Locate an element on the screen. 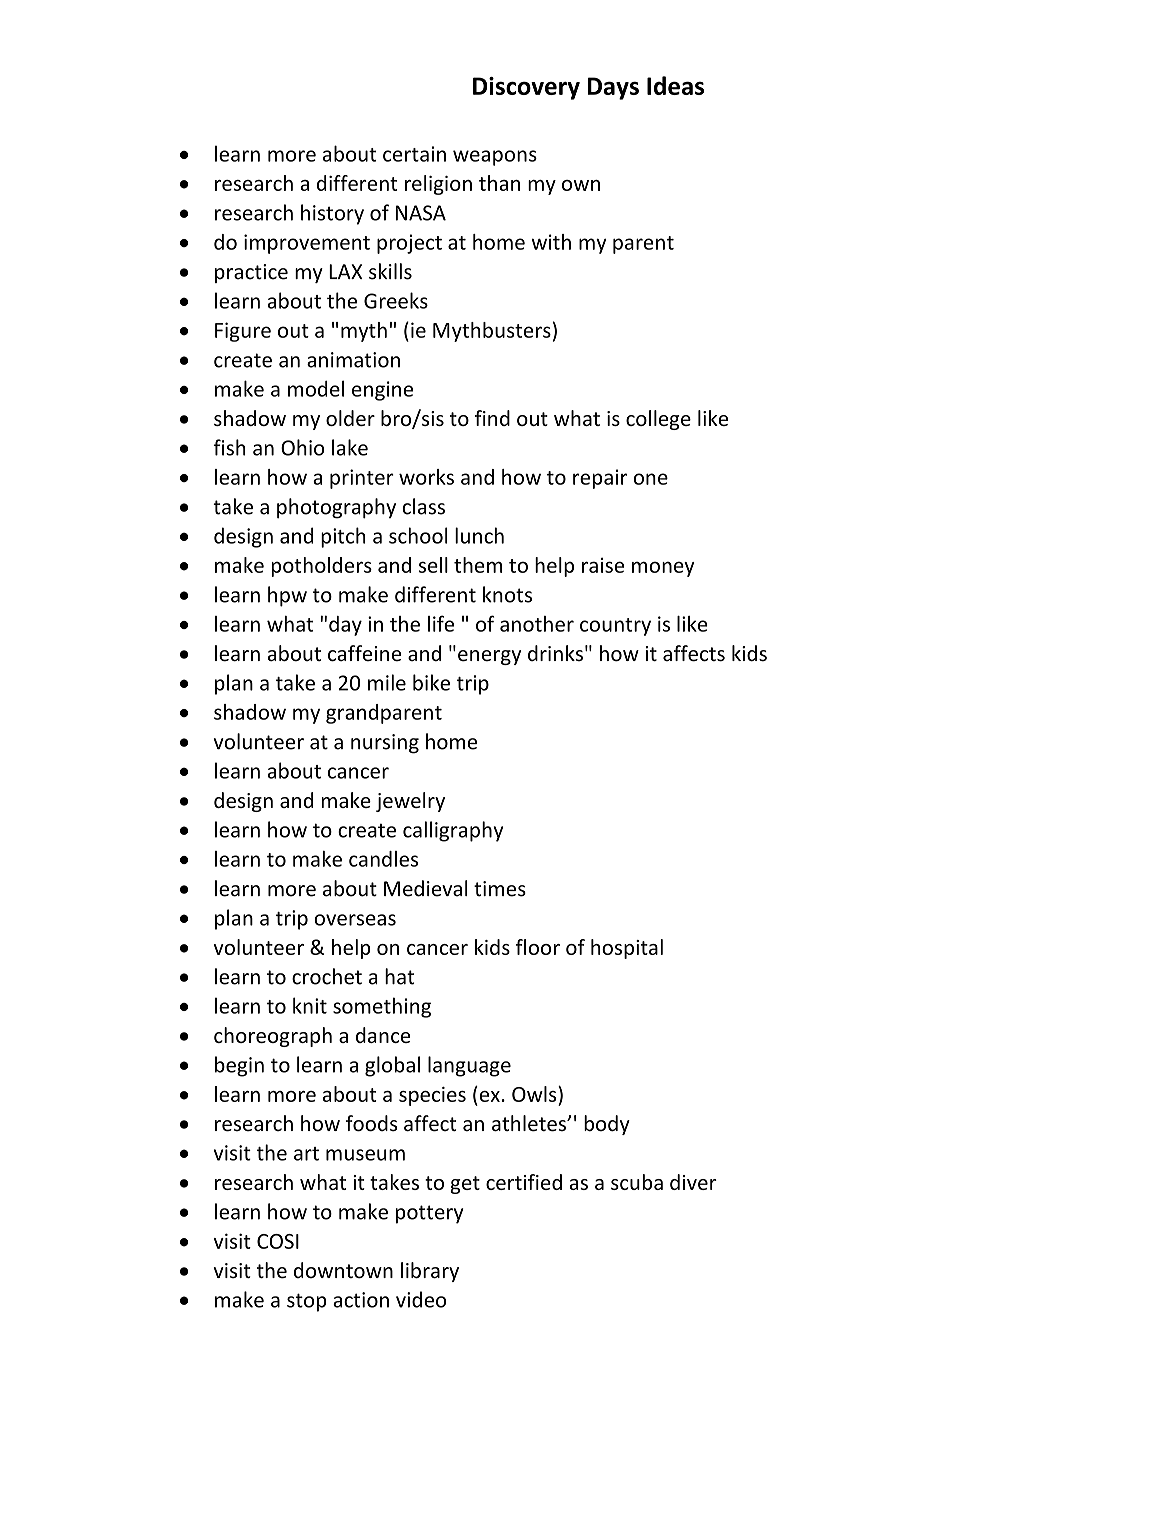 Image resolution: width=1176 pixels, height=1522 pixels. history is located at coordinates (332, 214).
